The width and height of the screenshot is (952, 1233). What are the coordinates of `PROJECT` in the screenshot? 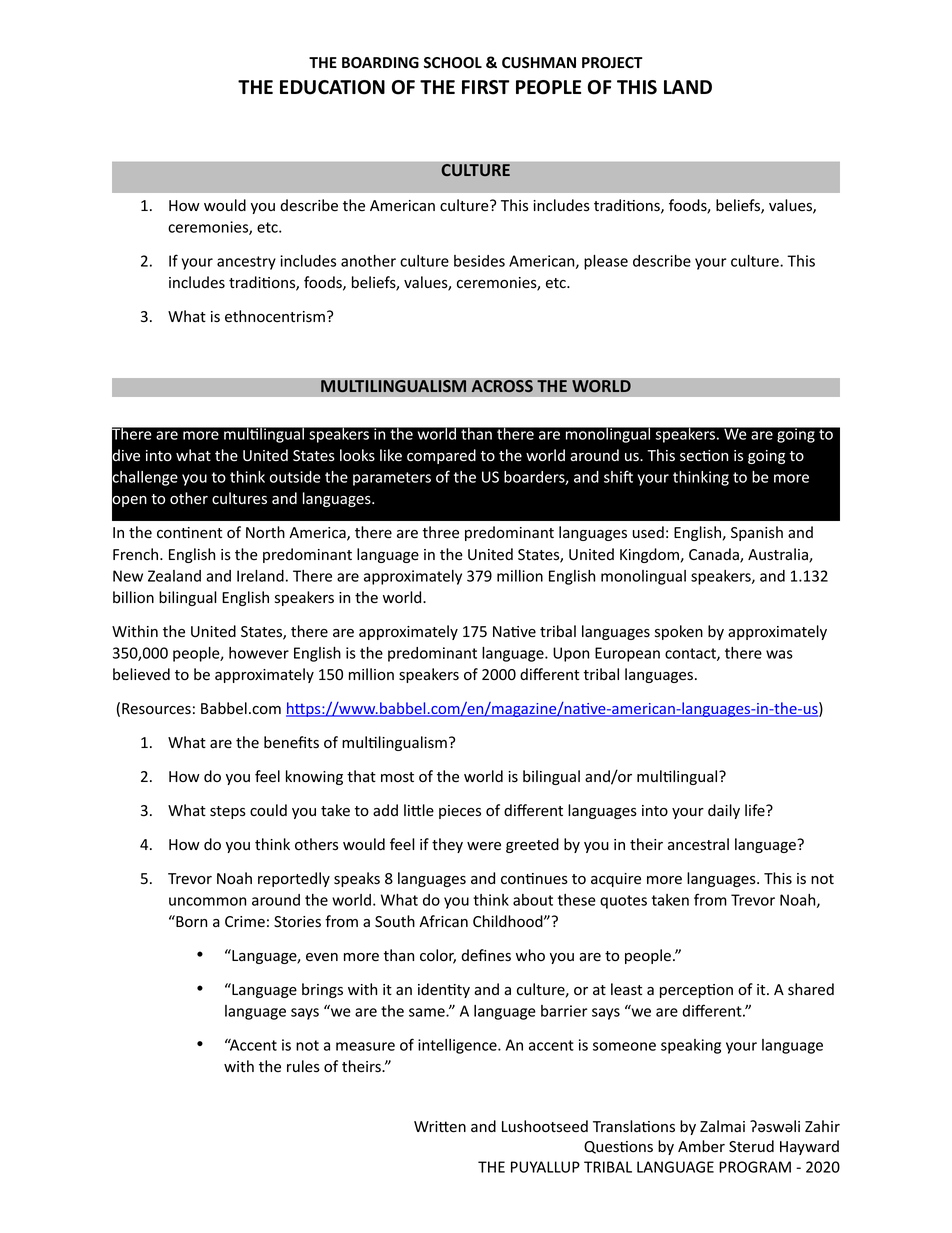 It's located at (612, 63).
